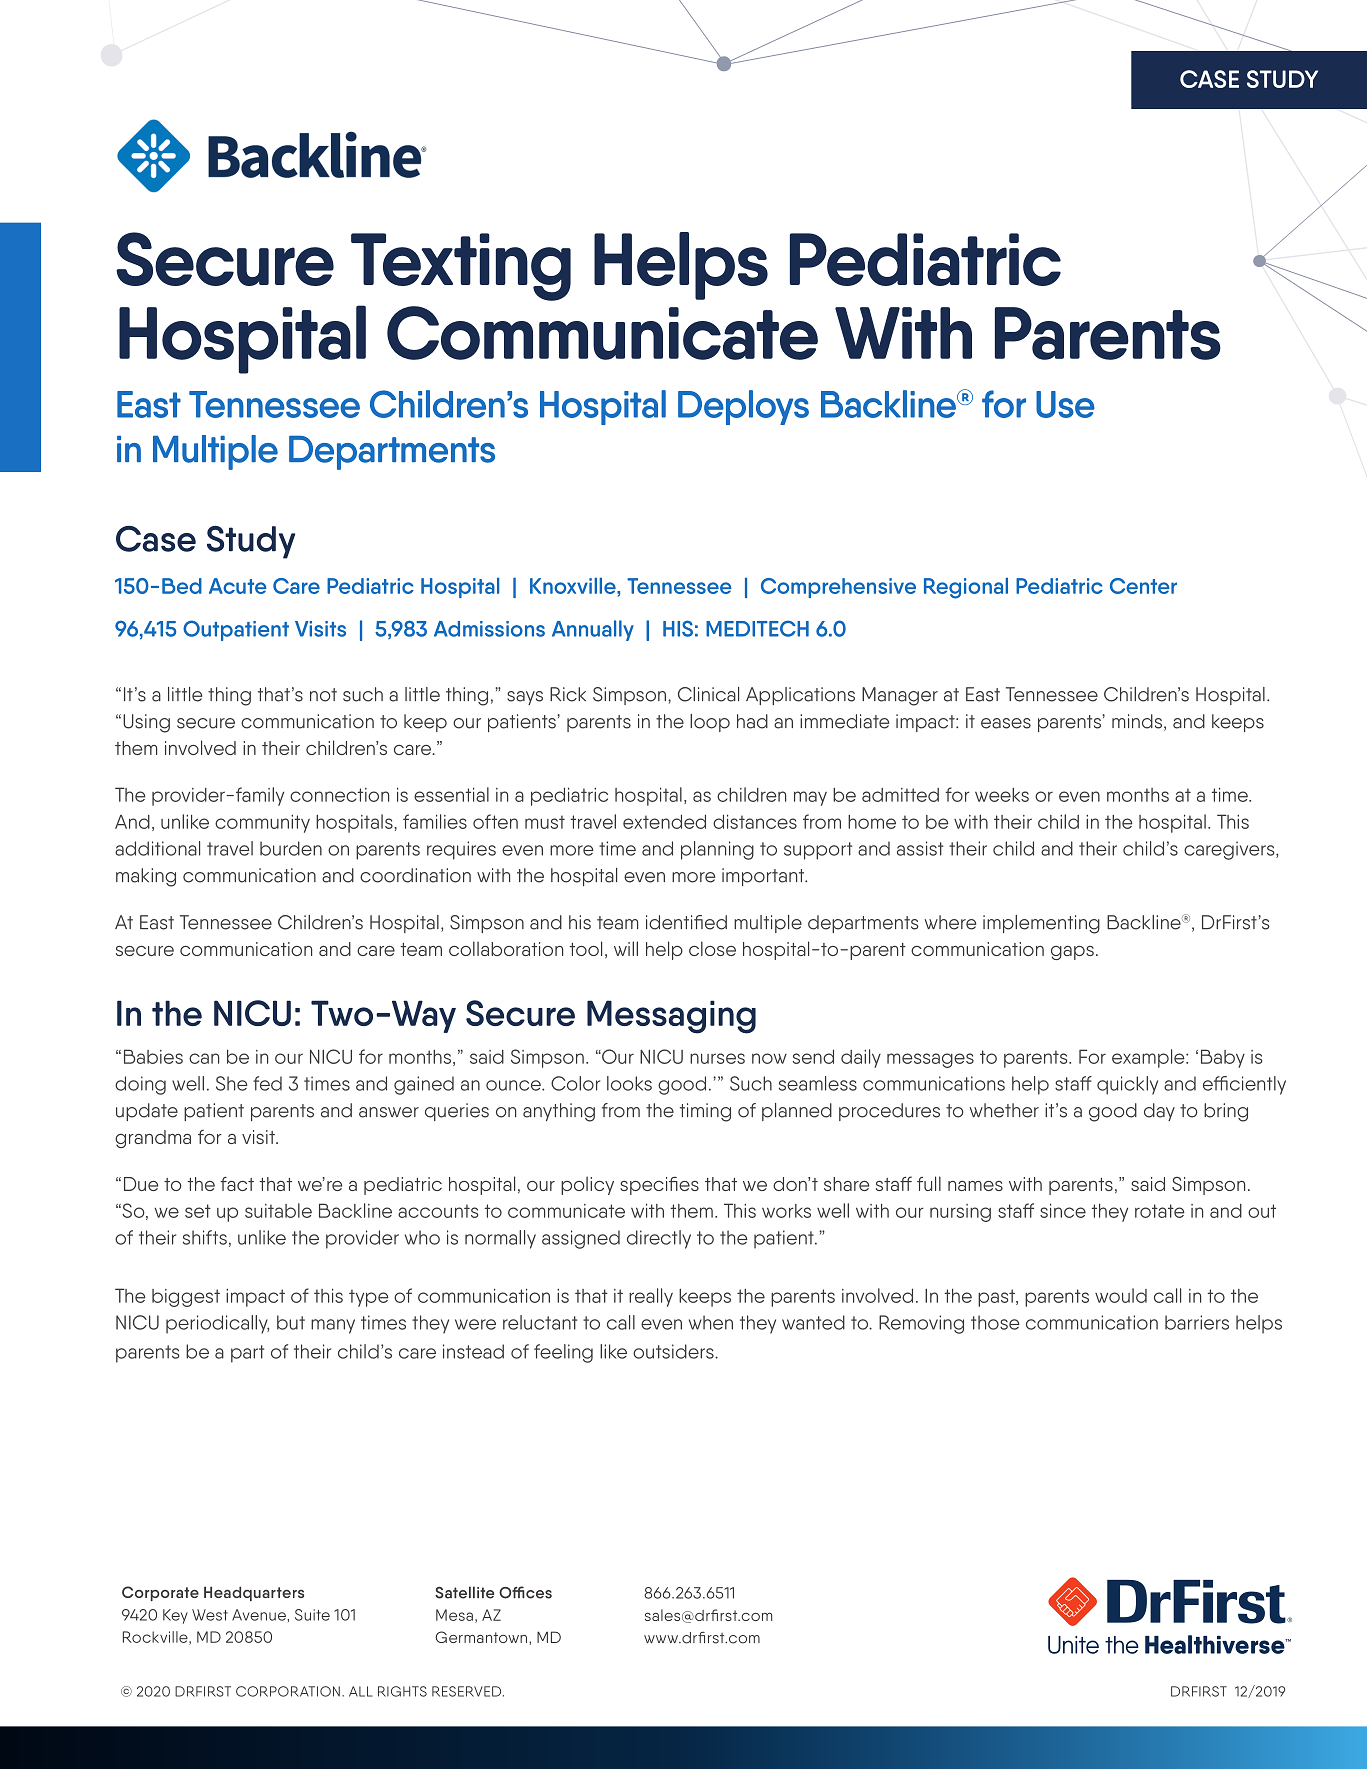  Describe the element at coordinates (525, 1592) in the document. I see `Offices` at that location.
